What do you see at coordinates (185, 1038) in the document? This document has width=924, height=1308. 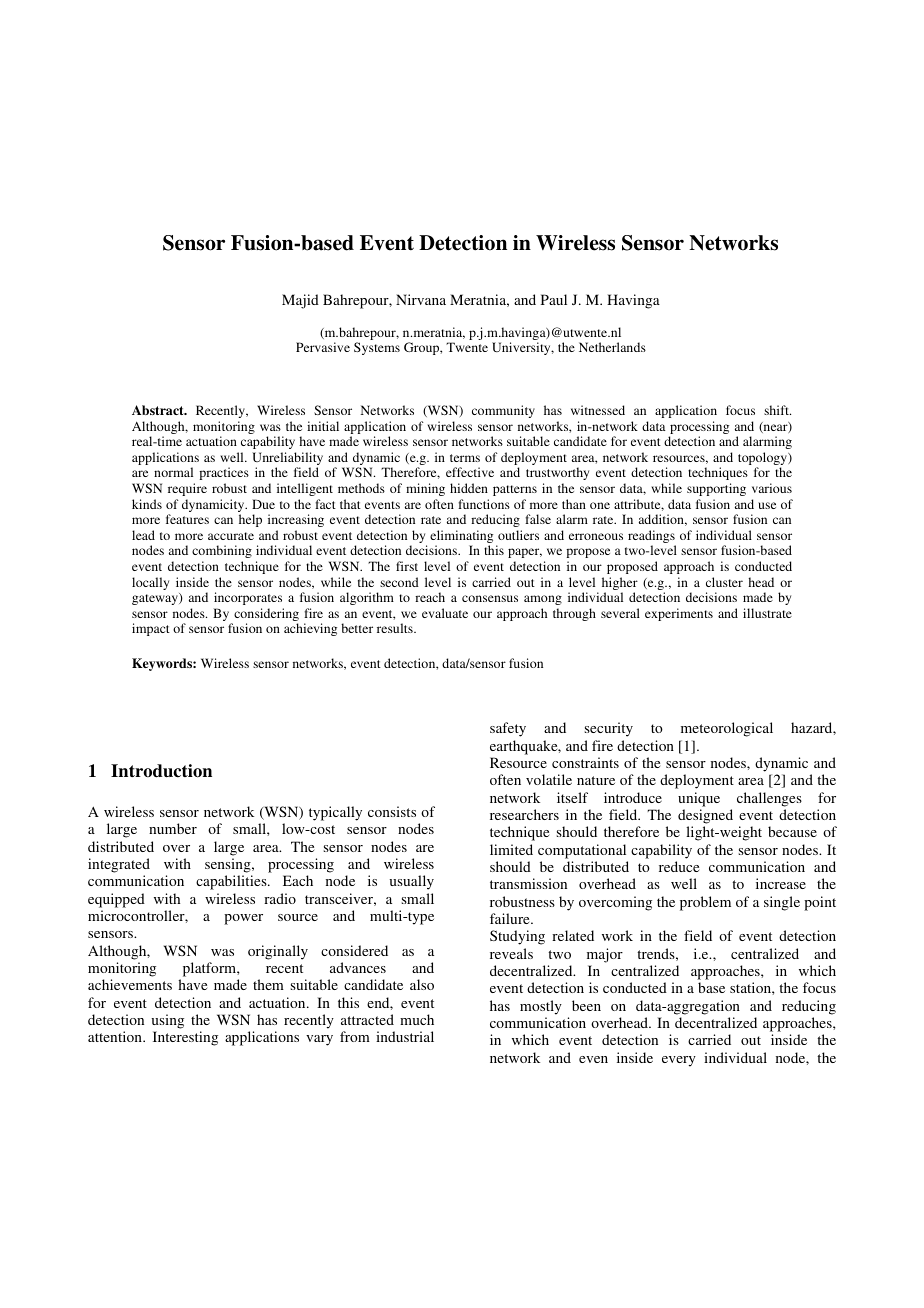 I see `Interesting` at bounding box center [185, 1038].
